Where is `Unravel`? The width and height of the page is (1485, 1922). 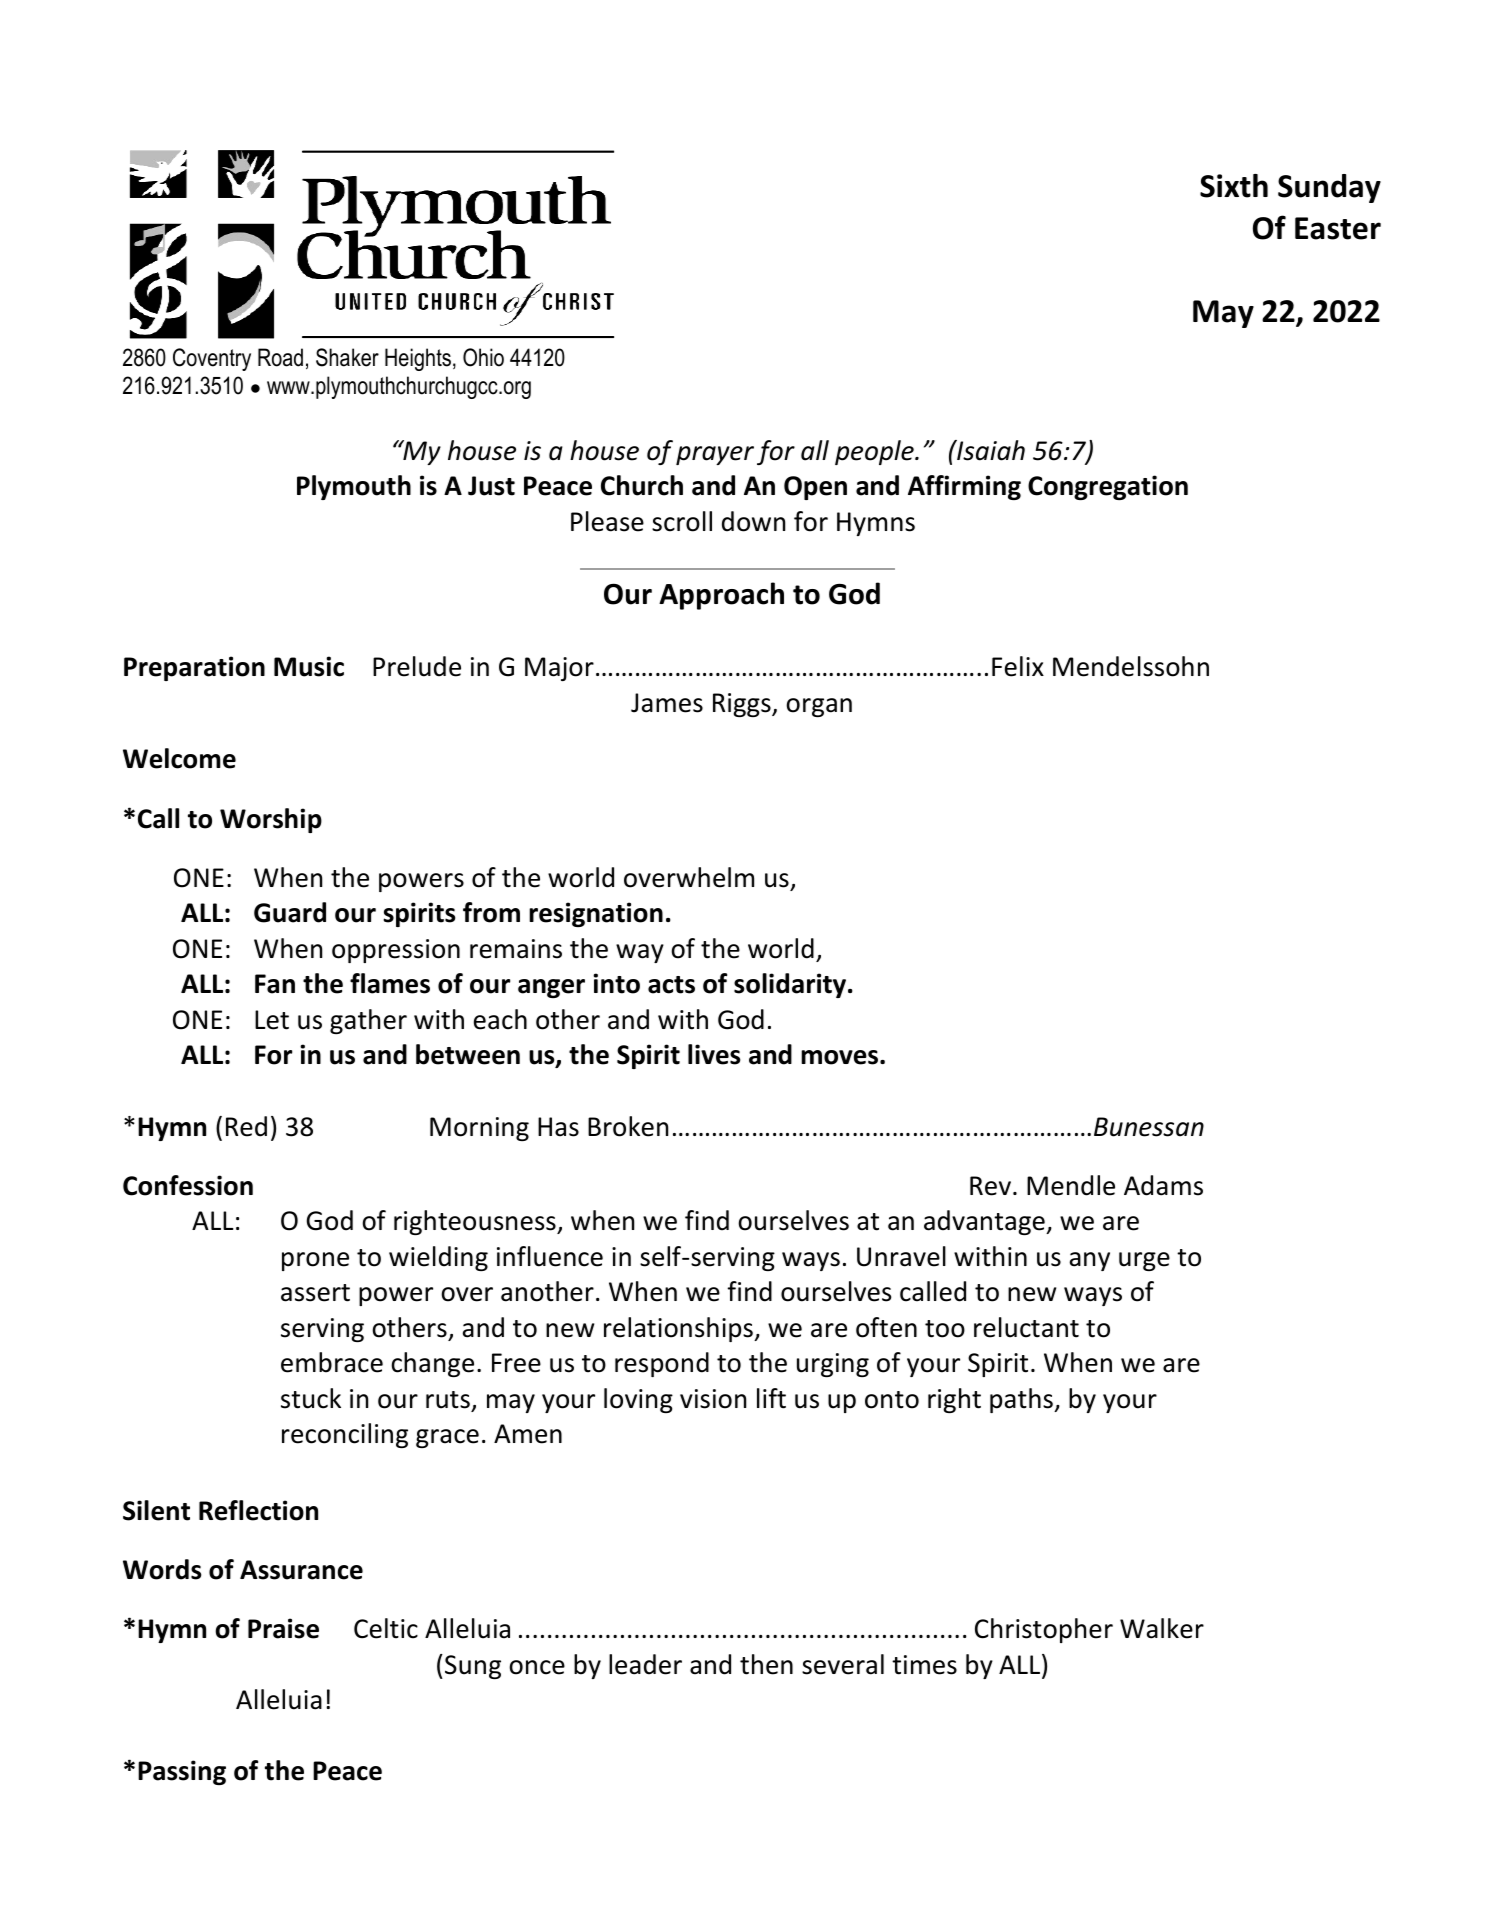
Unravel is located at coordinates (901, 1256).
